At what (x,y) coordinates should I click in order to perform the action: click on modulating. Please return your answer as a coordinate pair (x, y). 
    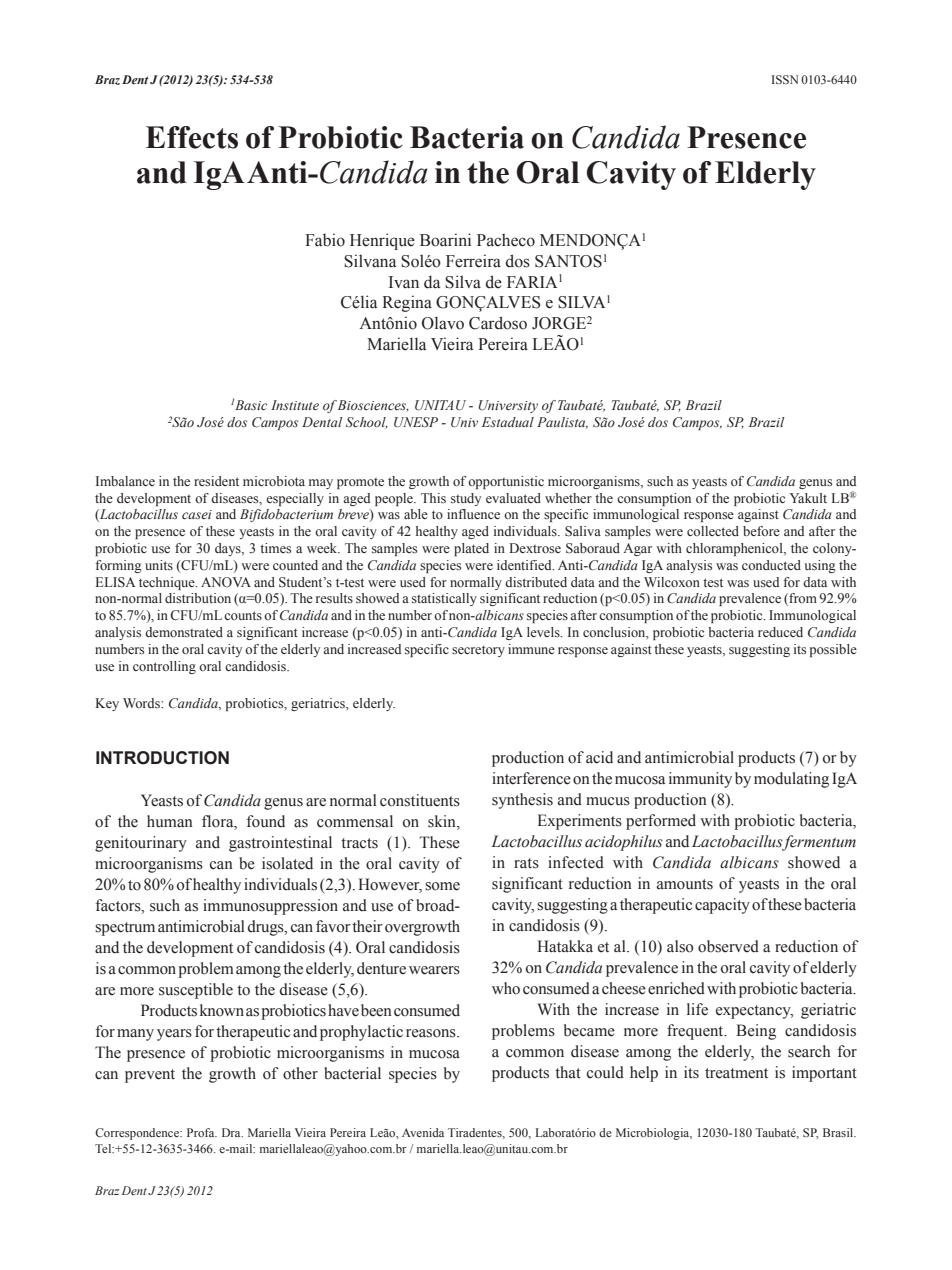
    Looking at the image, I should click on (791, 780).
